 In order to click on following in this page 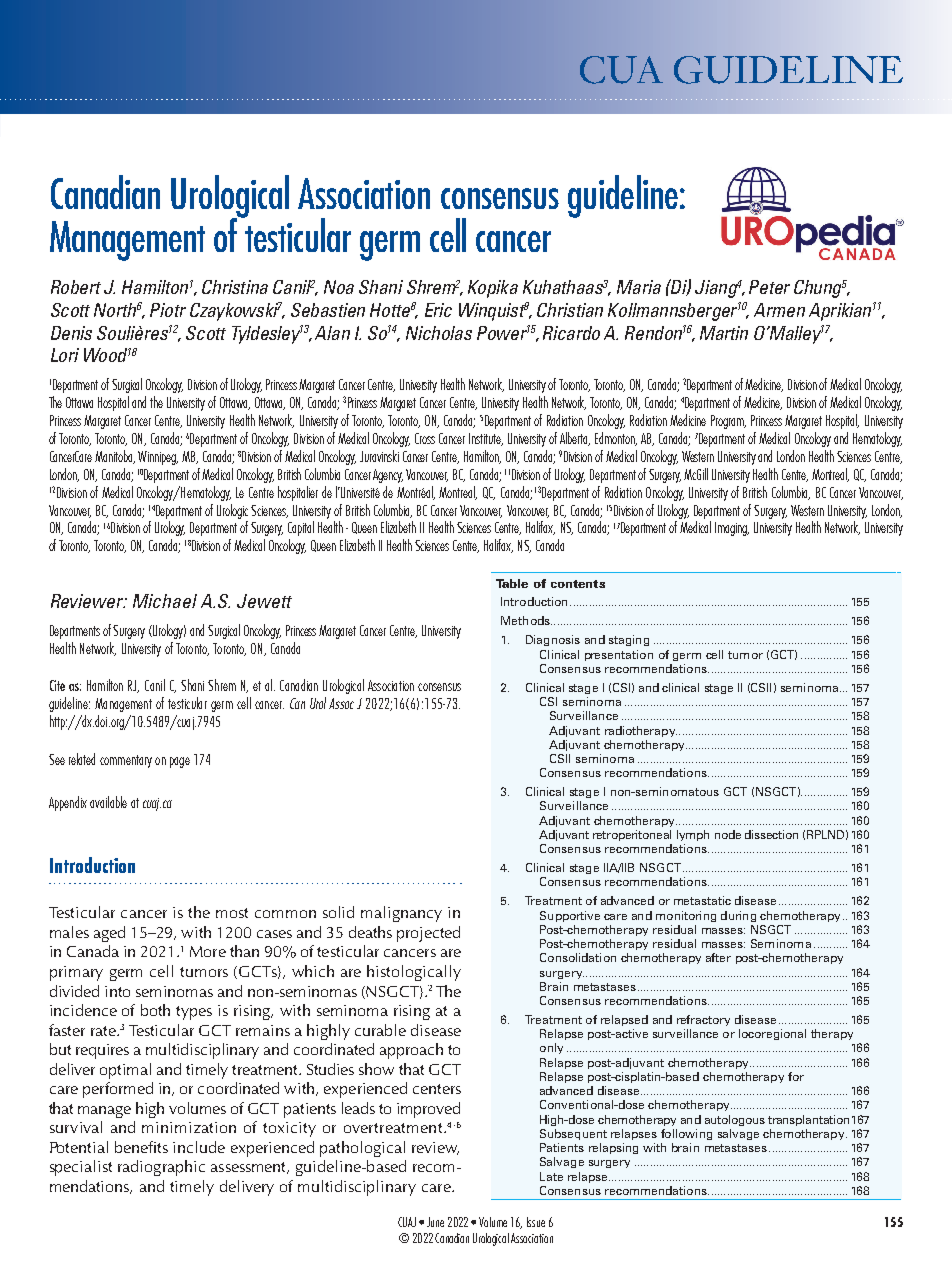, I will do `click(686, 1134)`.
